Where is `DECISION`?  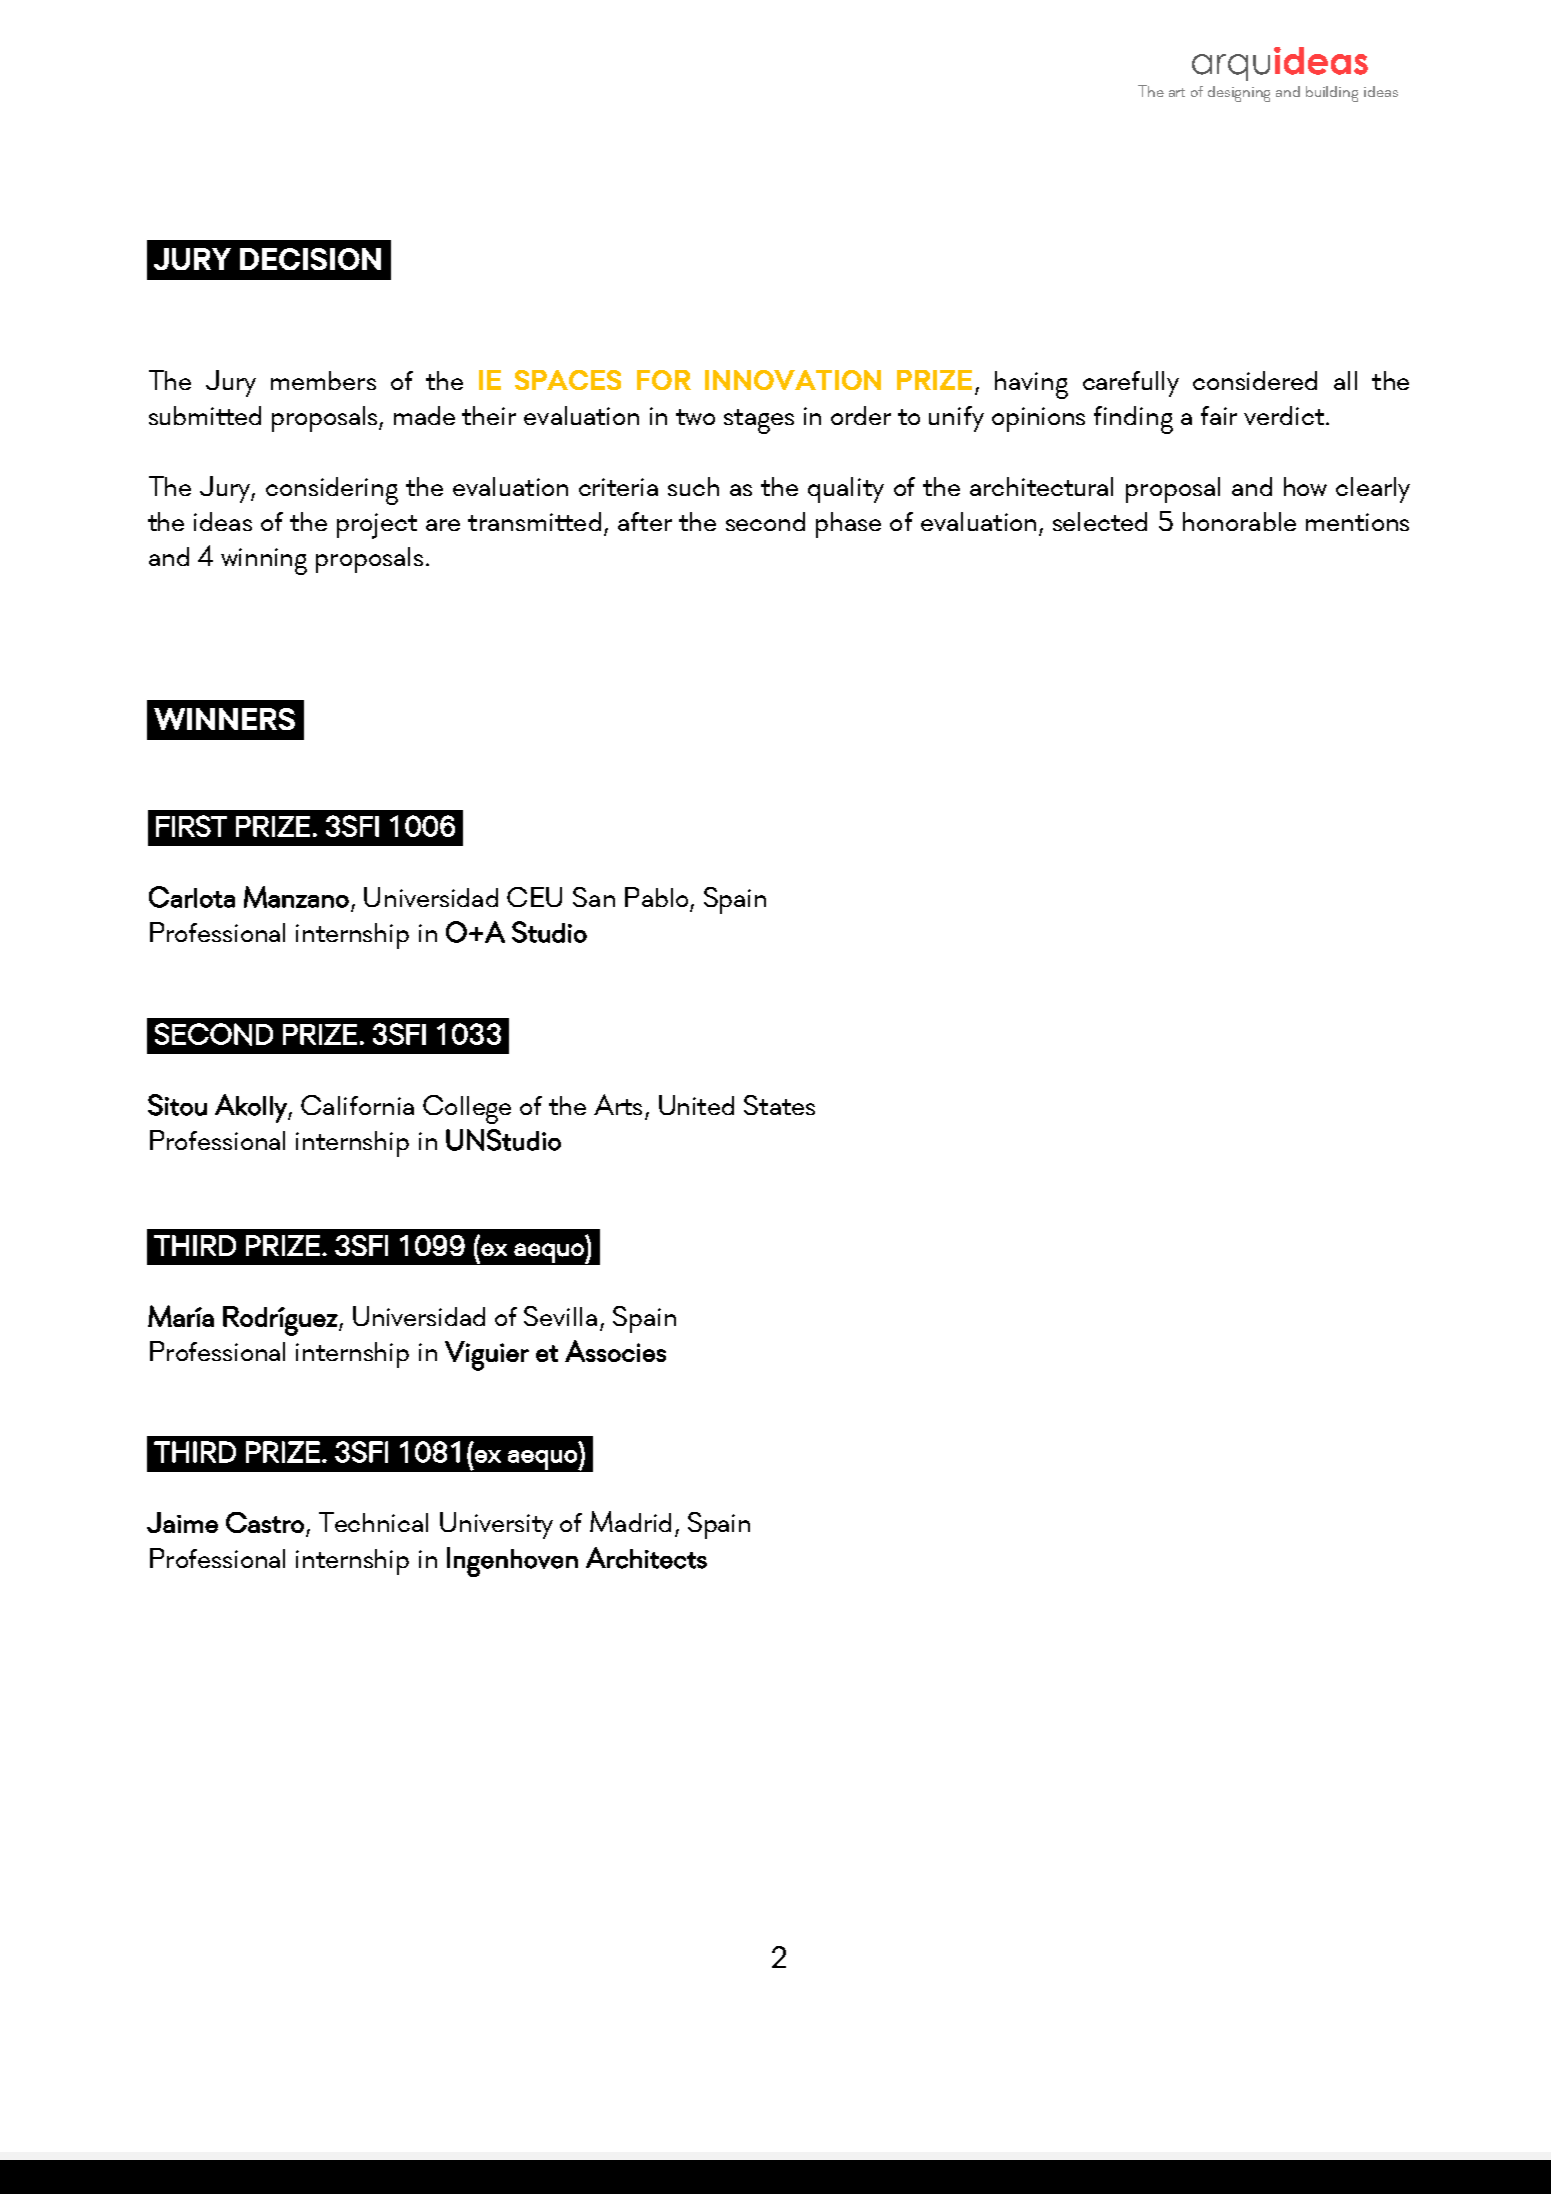 DECISION is located at coordinates (310, 259).
